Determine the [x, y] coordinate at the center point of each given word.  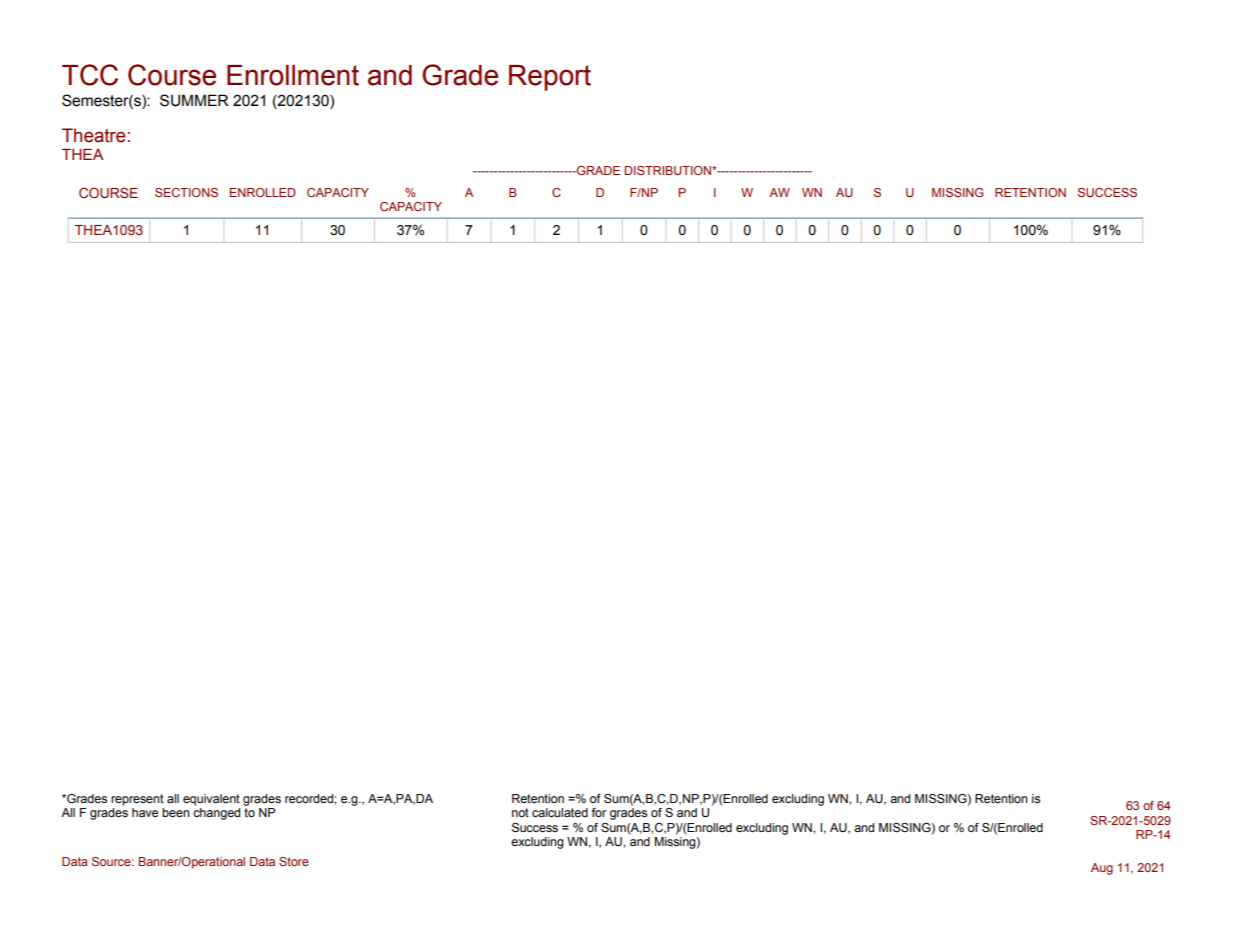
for [599, 812]
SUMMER [194, 100]
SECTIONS [186, 192]
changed [216, 814]
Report [550, 78]
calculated [560, 812]
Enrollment [293, 75]
